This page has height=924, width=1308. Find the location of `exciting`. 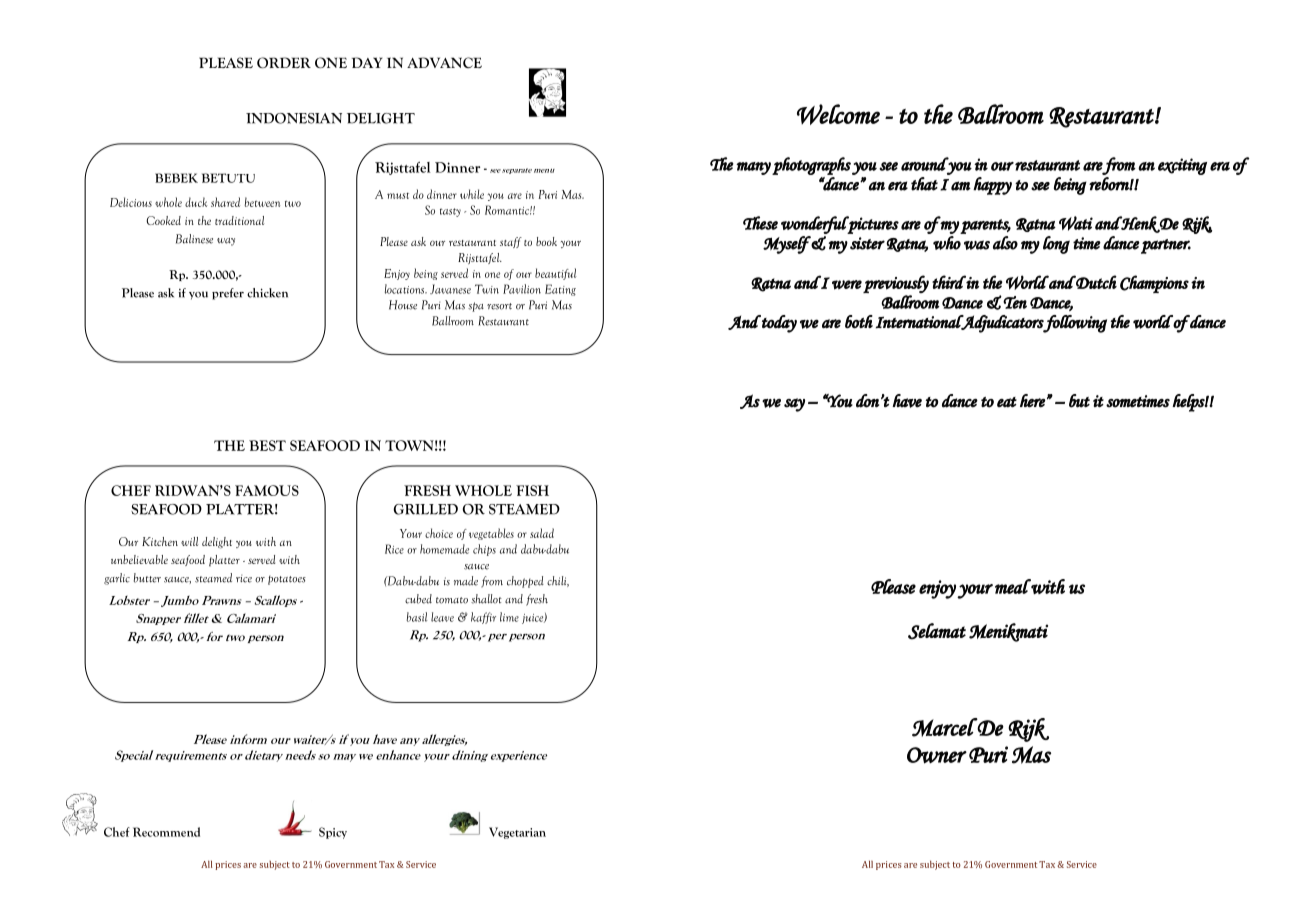

exciting is located at coordinates (1182, 166).
